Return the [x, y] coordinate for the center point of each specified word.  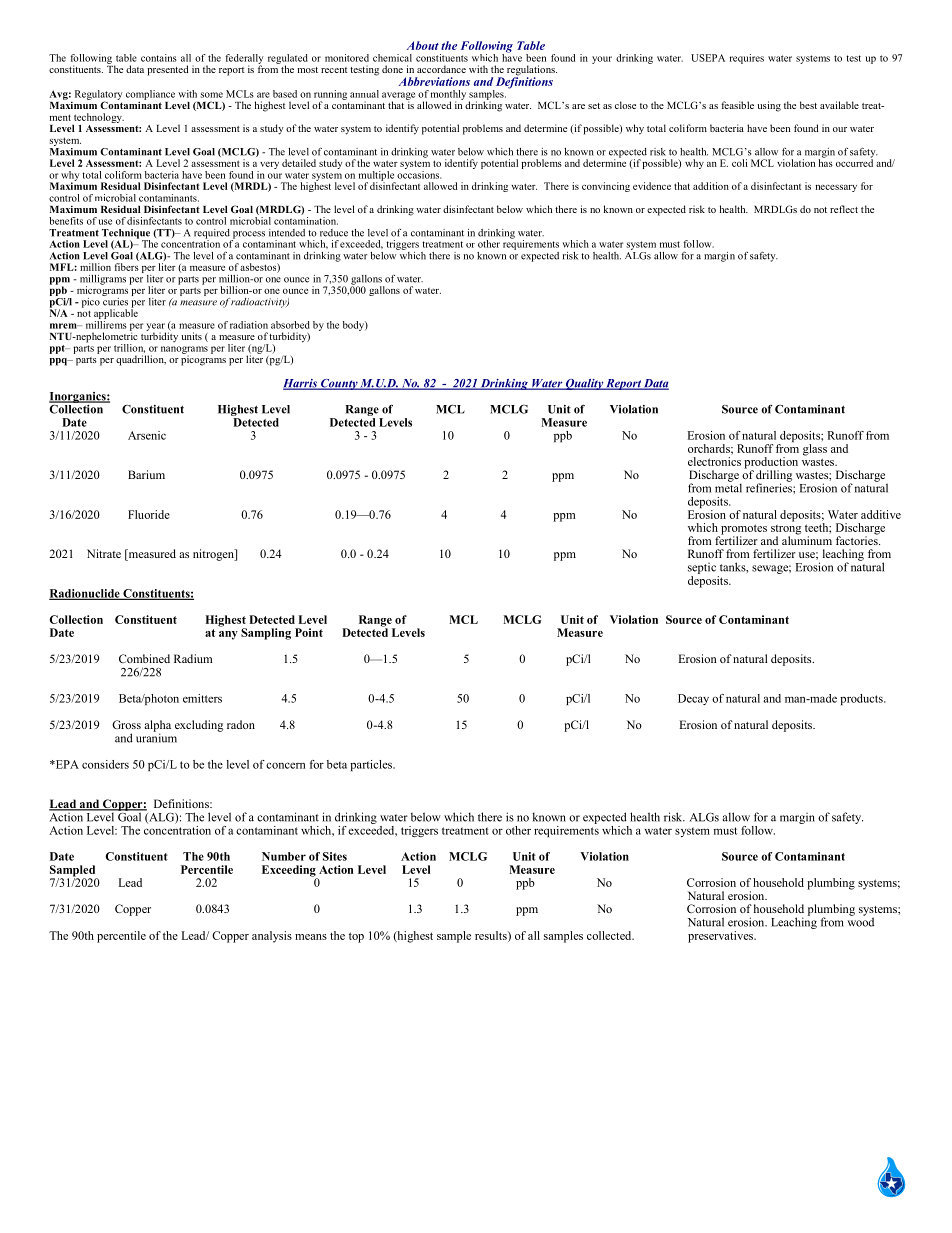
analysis [272, 937]
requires [747, 59]
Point [309, 632]
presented [167, 70]
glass [815, 450]
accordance [441, 69]
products [862, 699]
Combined [144, 658]
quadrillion [141, 360]
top [356, 937]
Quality [584, 384]
